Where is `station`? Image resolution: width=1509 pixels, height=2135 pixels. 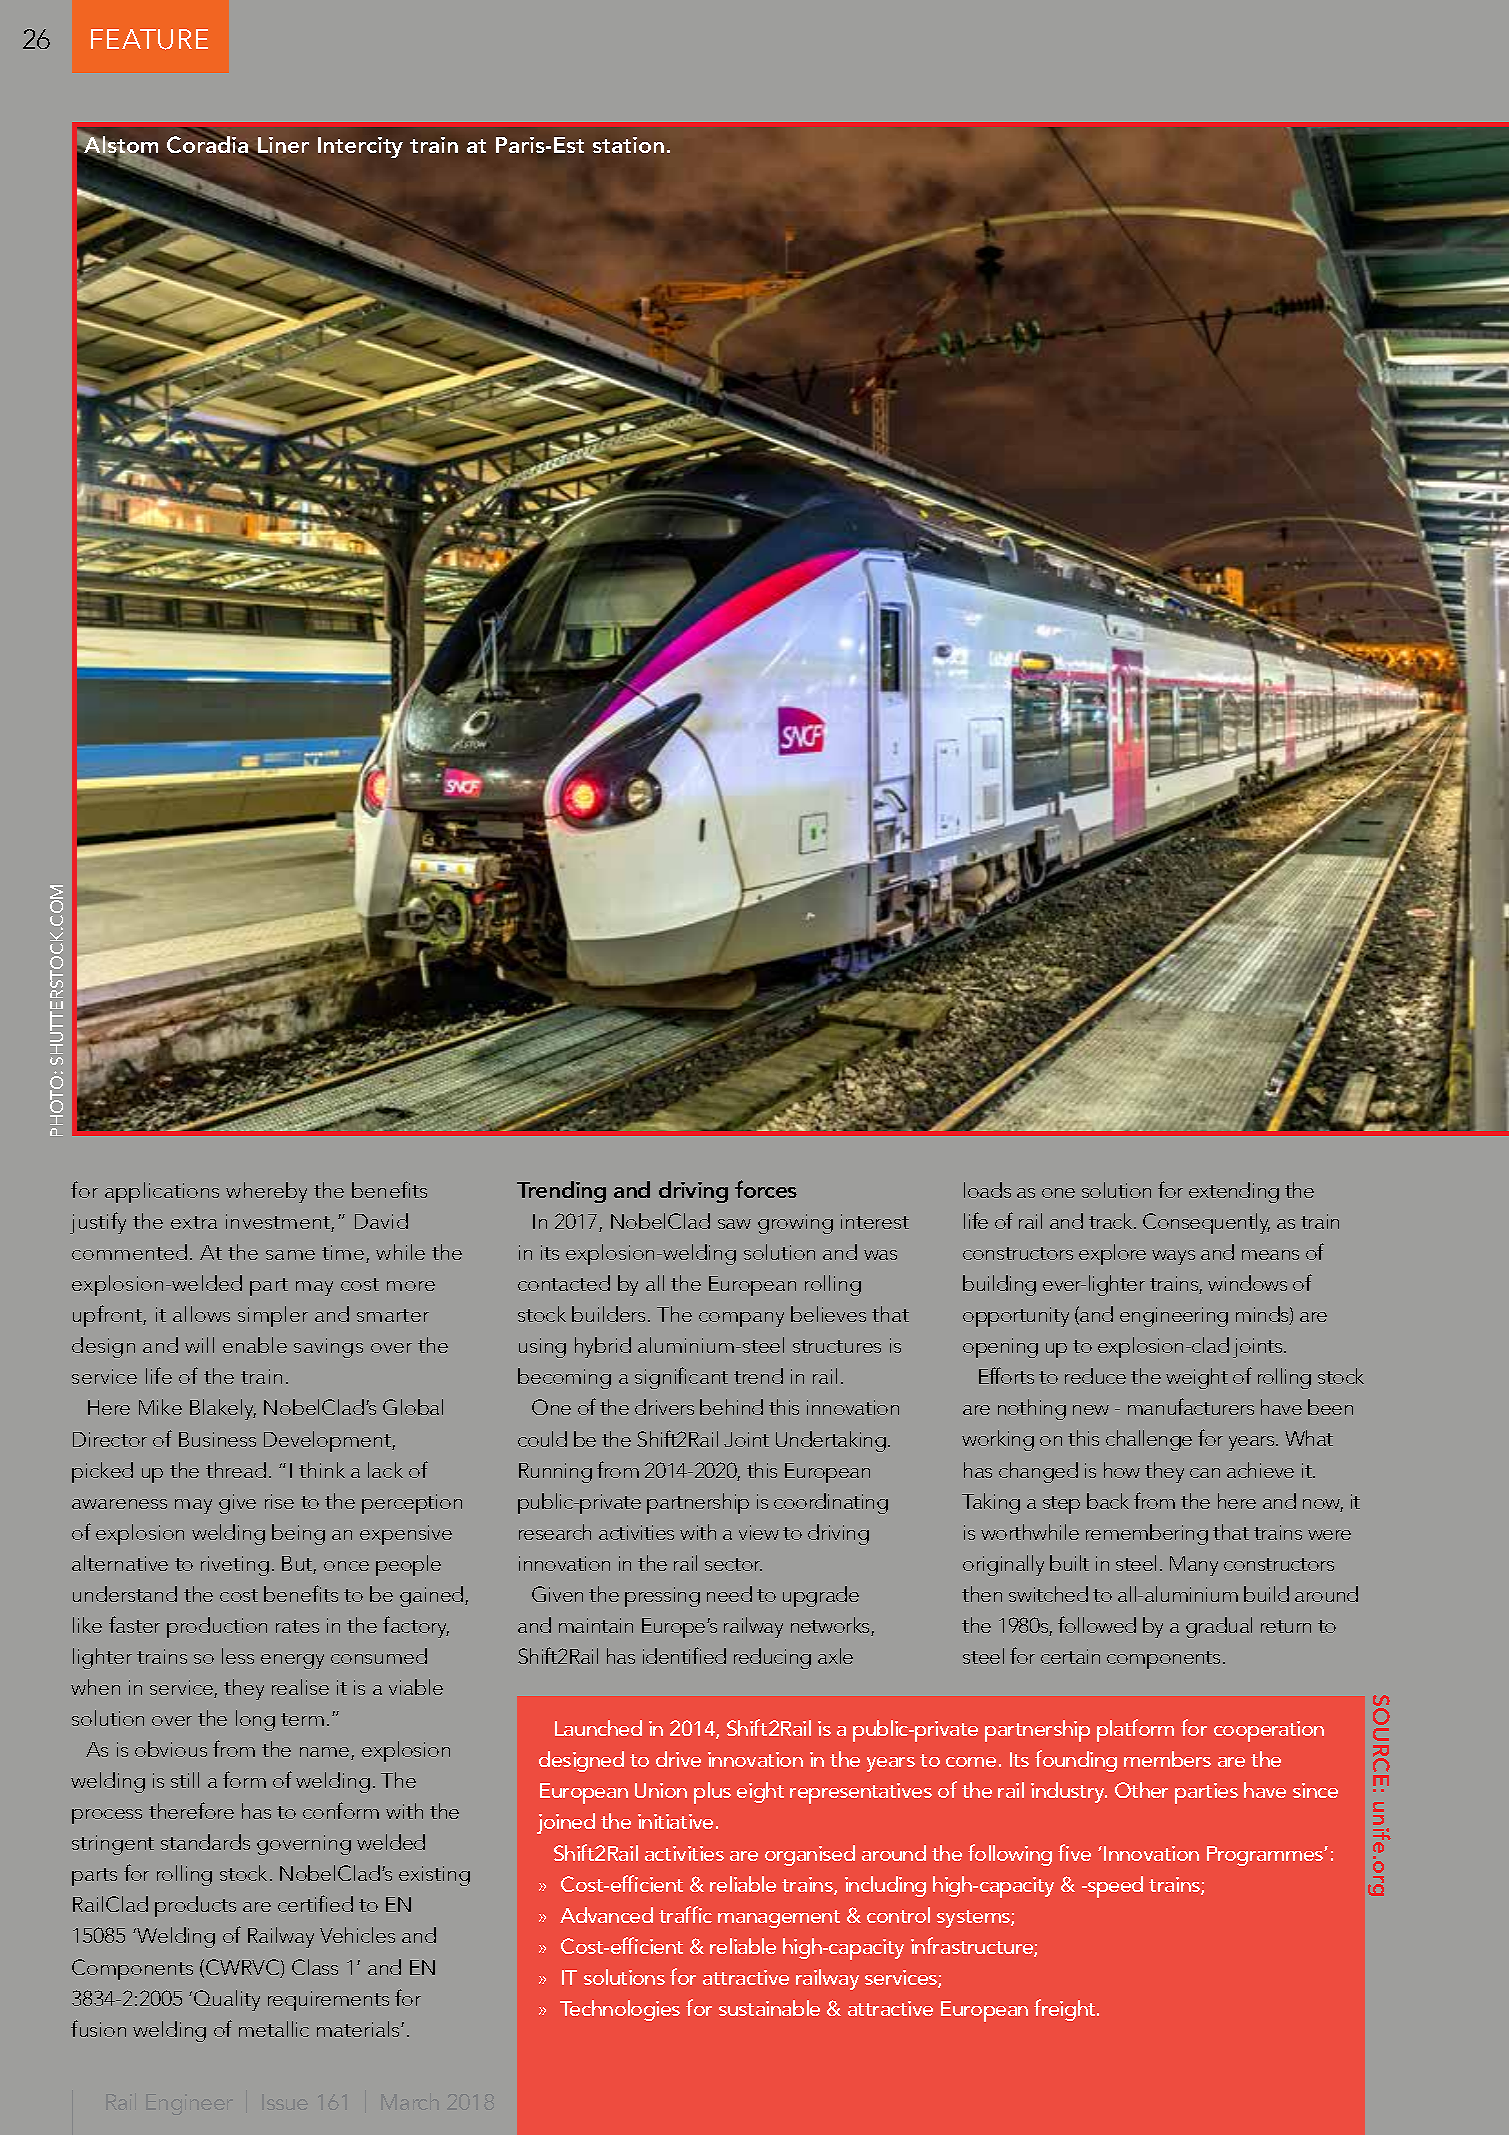
station is located at coordinates (628, 145).
